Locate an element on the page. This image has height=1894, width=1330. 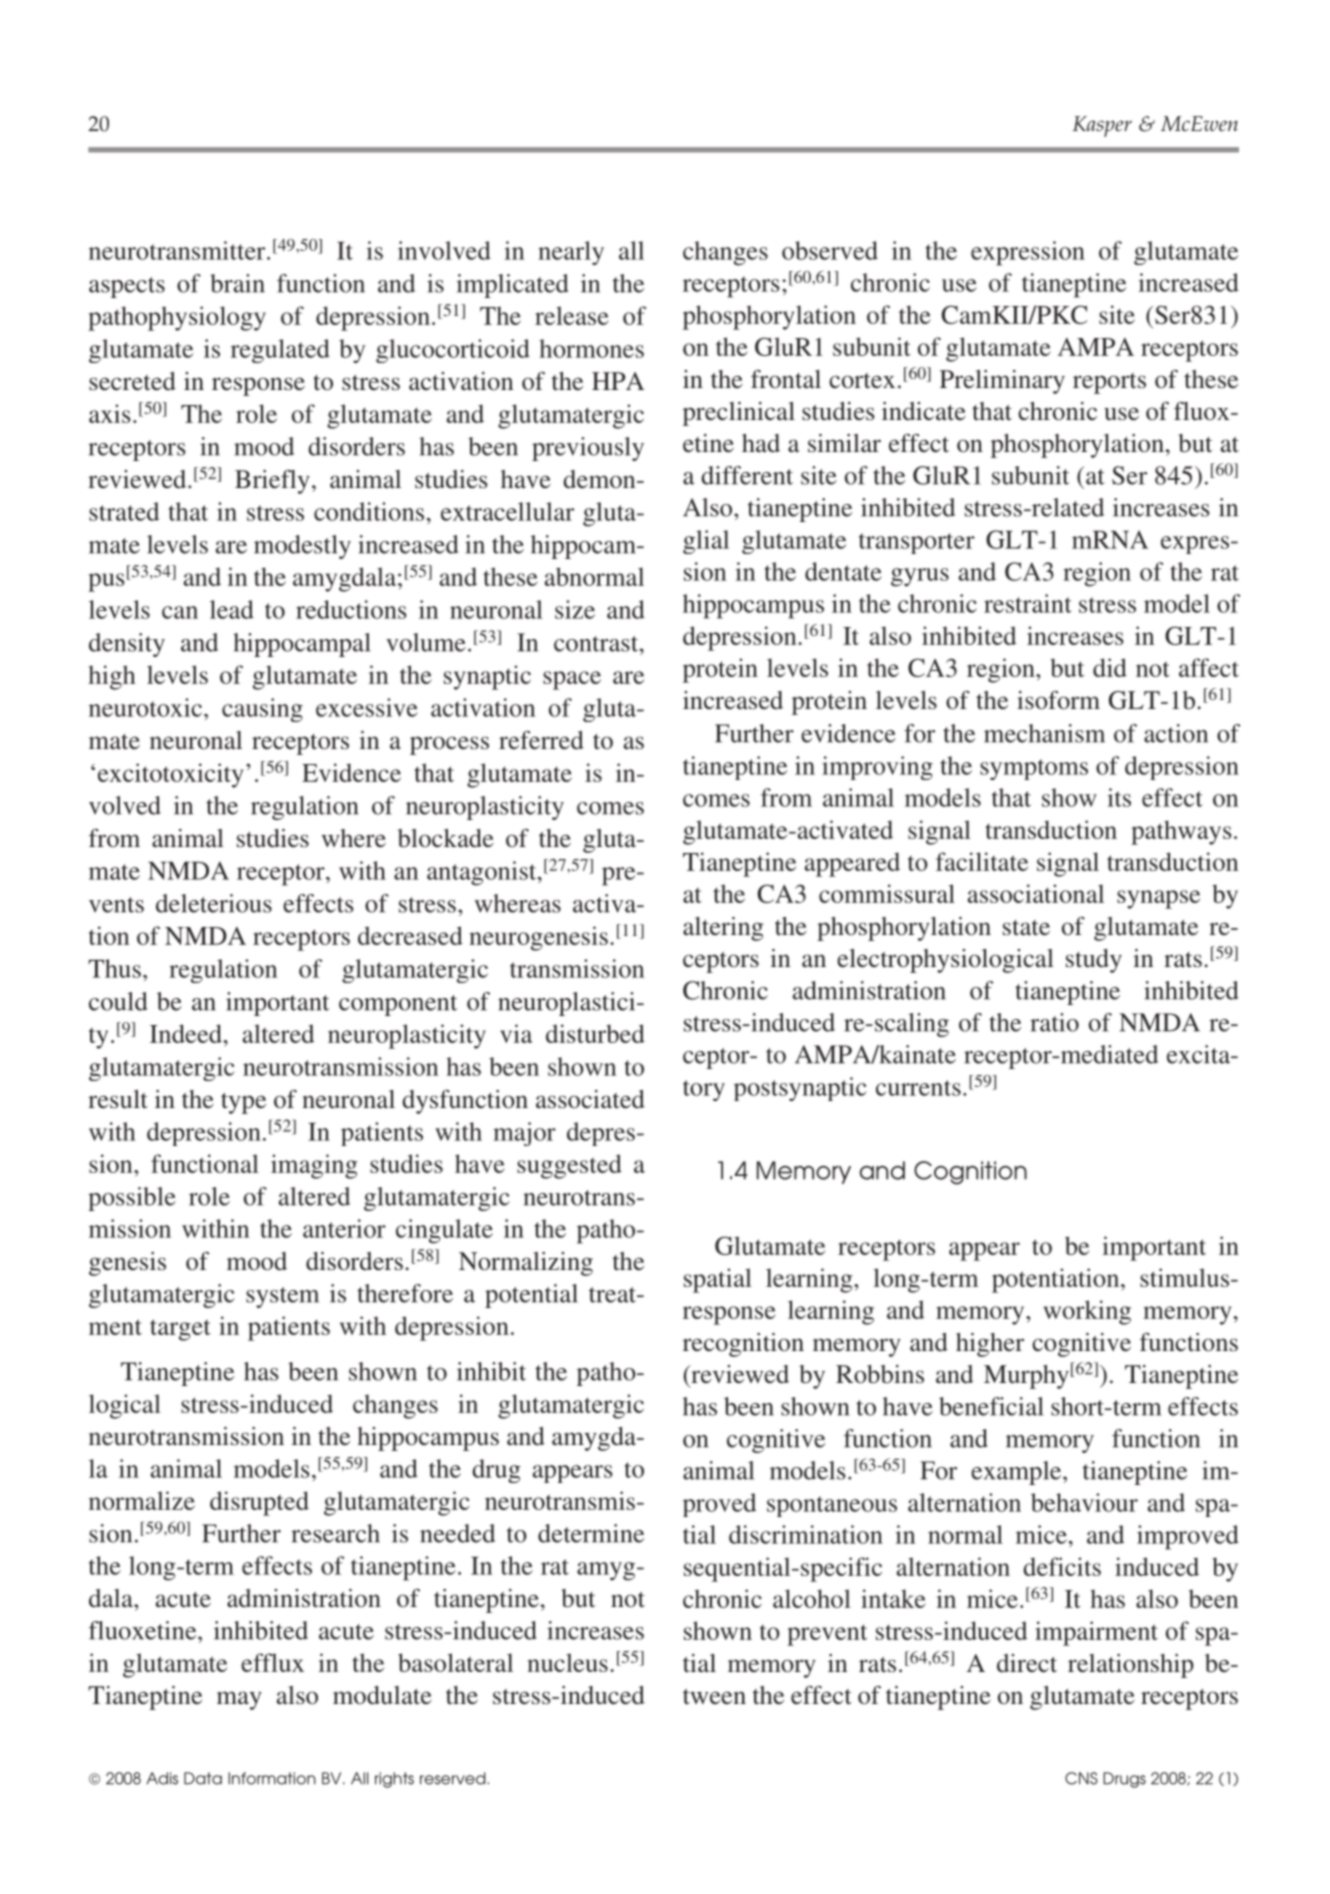
disturbed is located at coordinates (595, 1033).
